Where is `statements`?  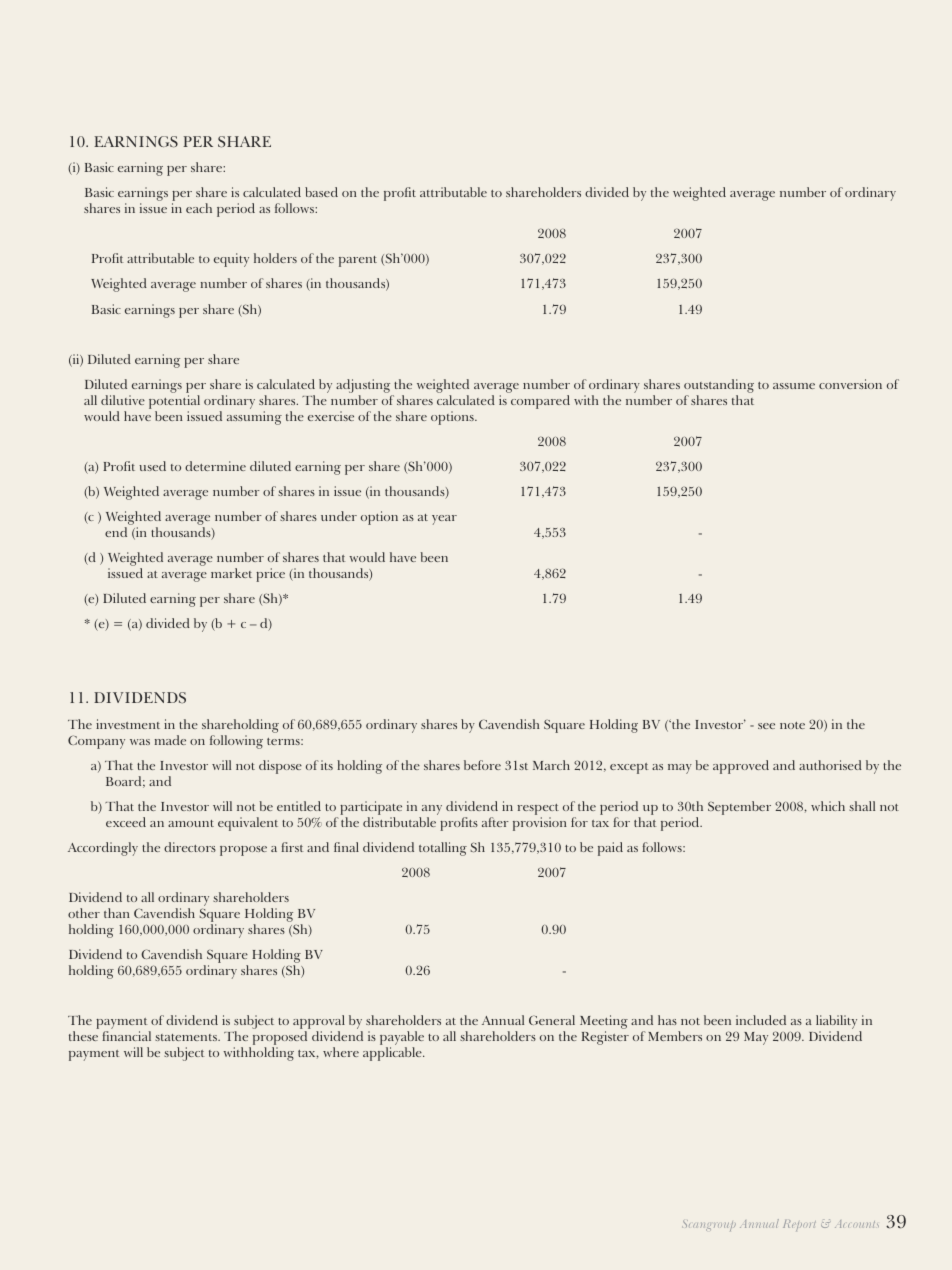 statements is located at coordinates (187, 1037).
